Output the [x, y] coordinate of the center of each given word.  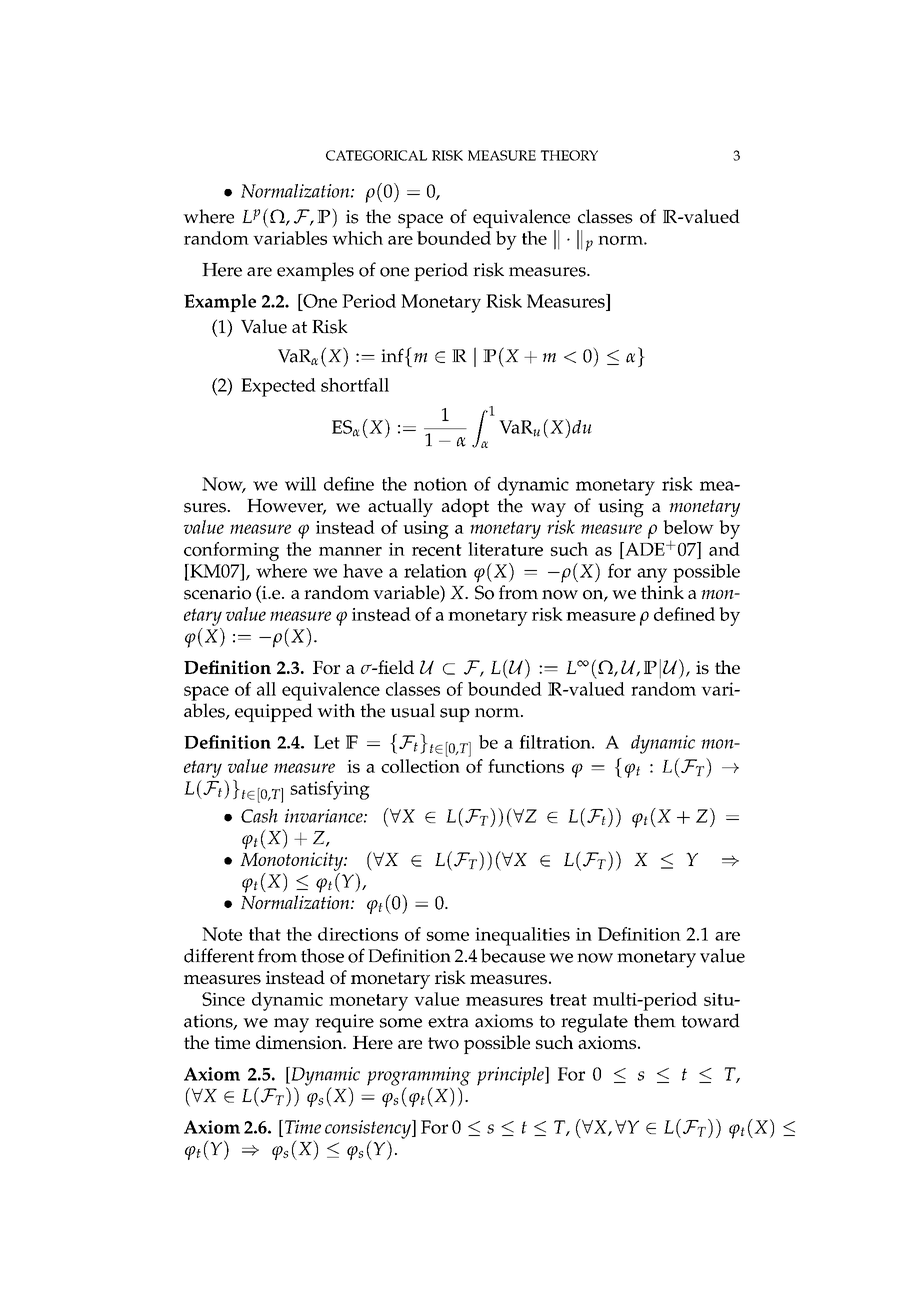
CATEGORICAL [376, 155]
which [357, 238]
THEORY [569, 155]
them [655, 1020]
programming [419, 1077]
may [291, 1025]
